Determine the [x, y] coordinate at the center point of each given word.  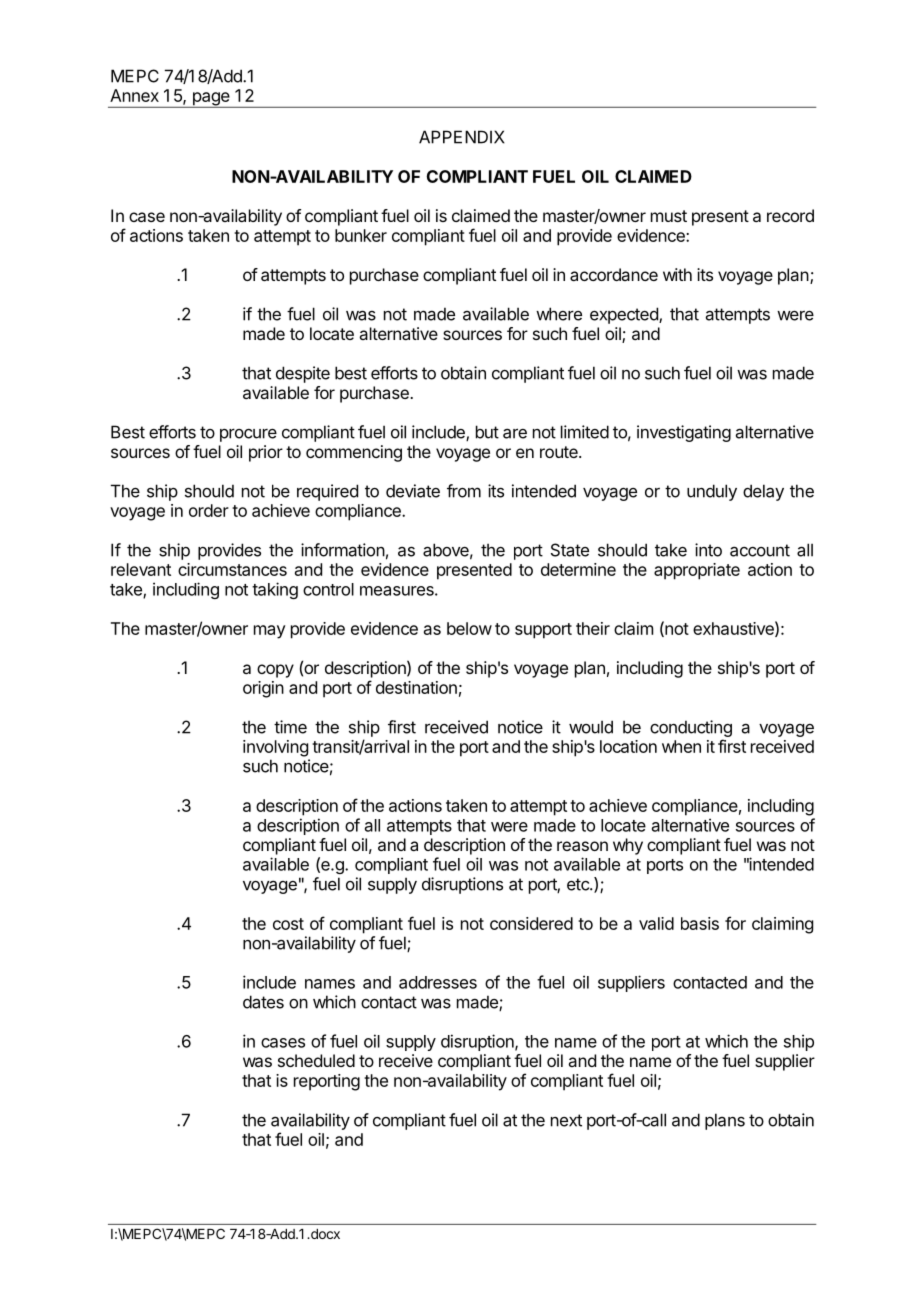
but [487, 432]
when [681, 746]
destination [416, 687]
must [669, 216]
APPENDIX [462, 137]
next [566, 1120]
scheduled [316, 1060]
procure [248, 435]
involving [275, 748]
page [211, 100]
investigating [684, 433]
